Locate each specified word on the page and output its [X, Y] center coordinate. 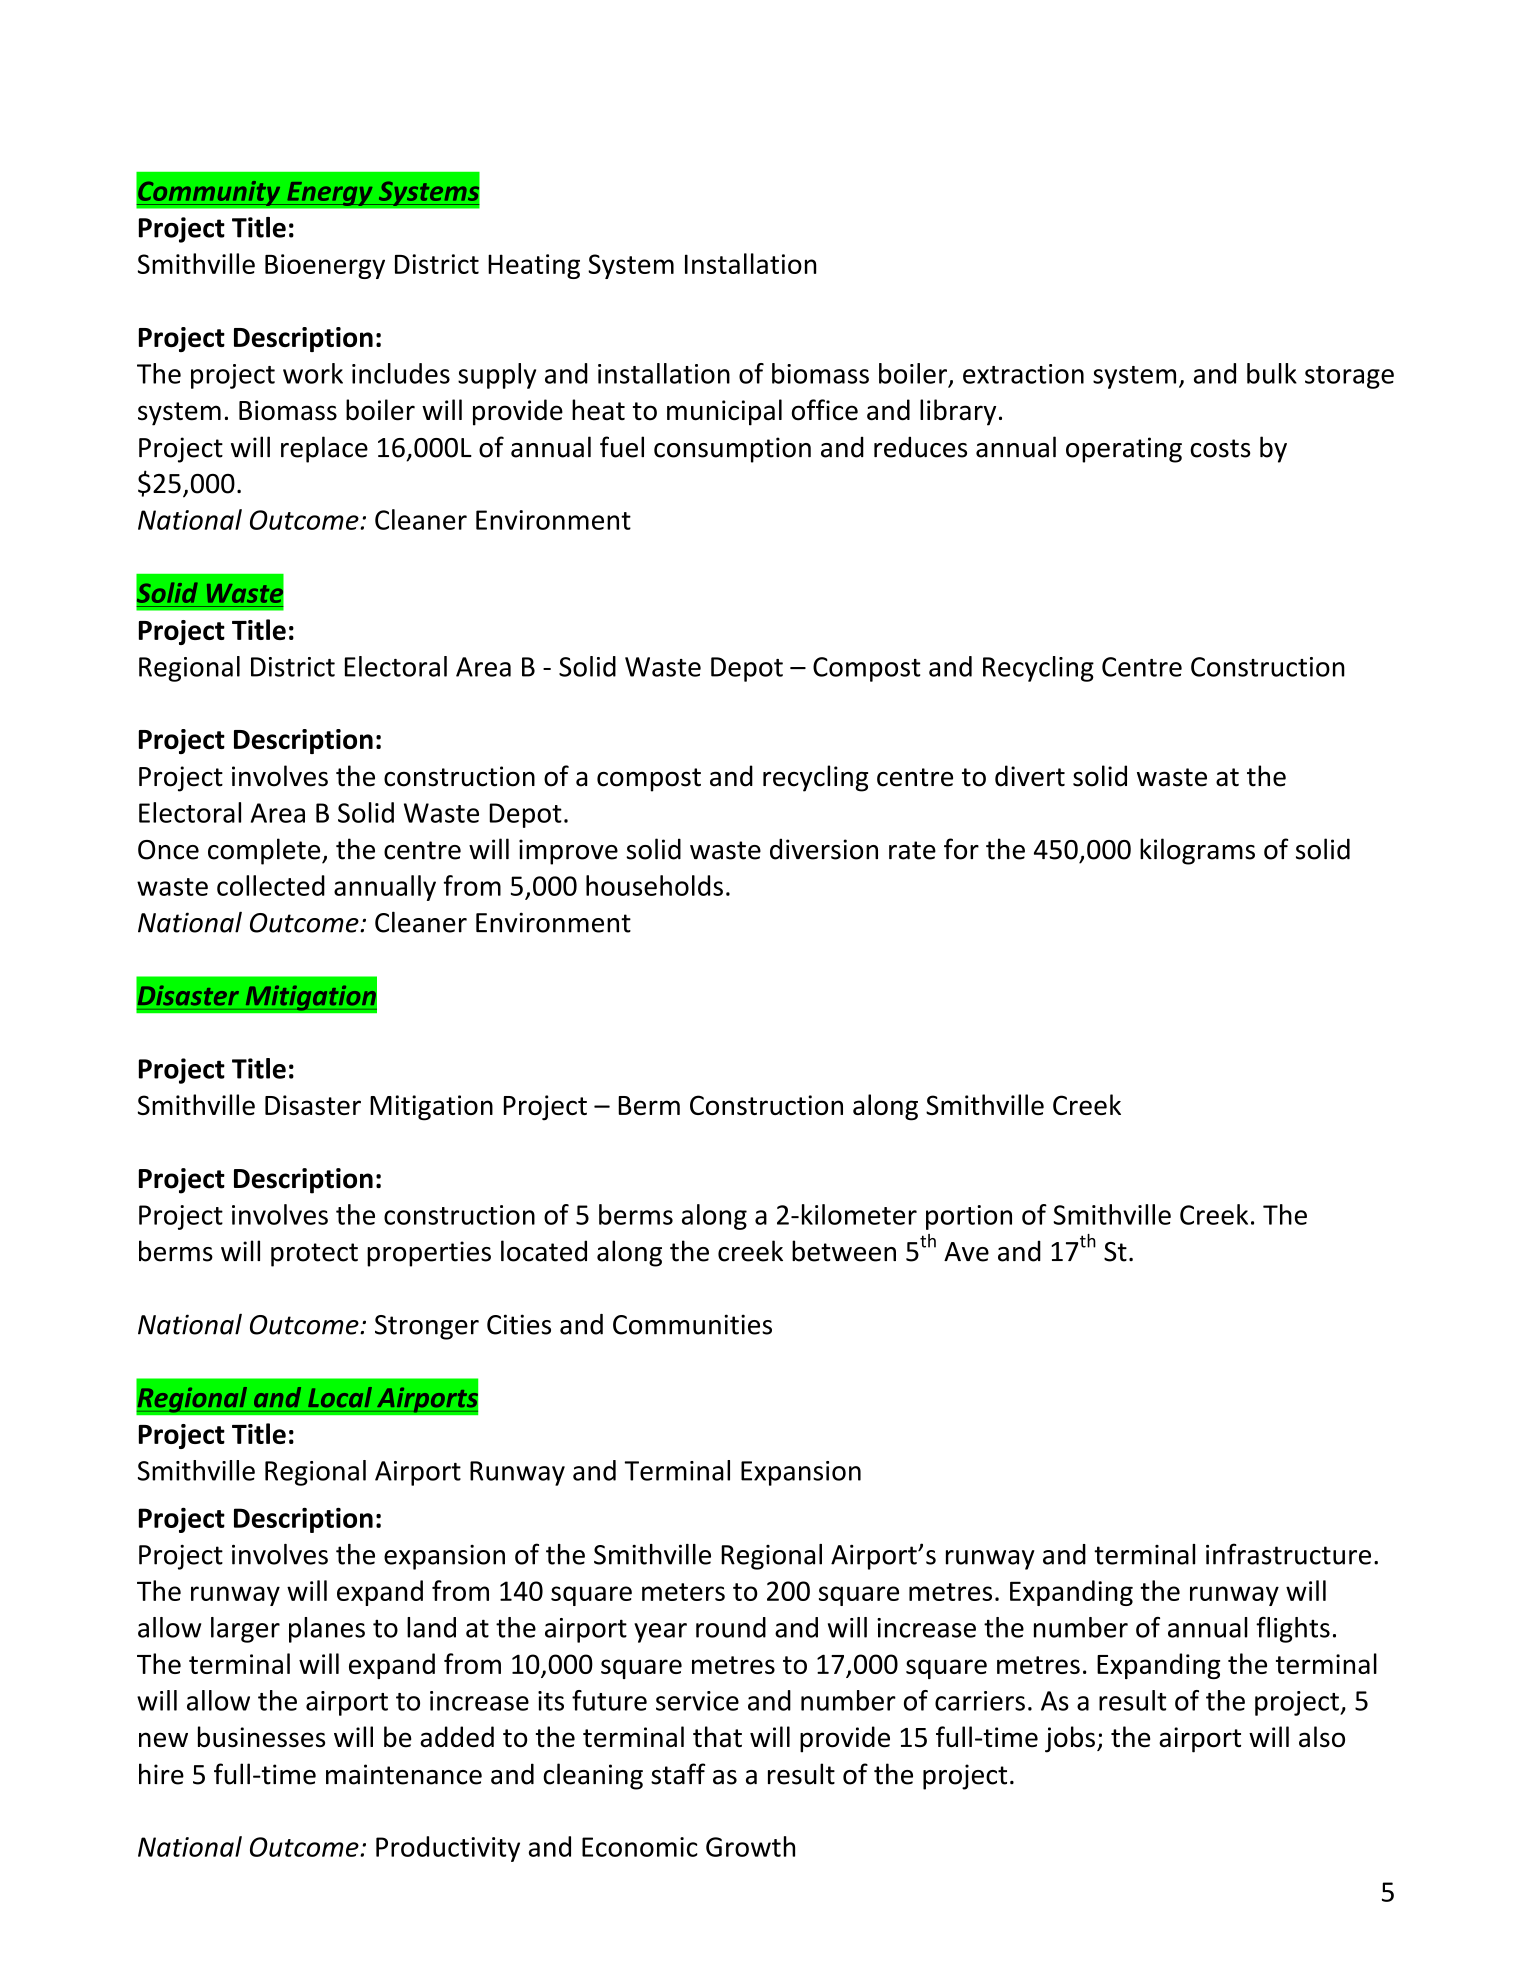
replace [324, 449]
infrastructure [1288, 1554]
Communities [692, 1324]
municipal [724, 412]
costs [1220, 448]
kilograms [1197, 851]
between [844, 1251]
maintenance [404, 1774]
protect [314, 1255]
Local [340, 1397]
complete [265, 851]
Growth [750, 1846]
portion [969, 1217]
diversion [824, 849]
